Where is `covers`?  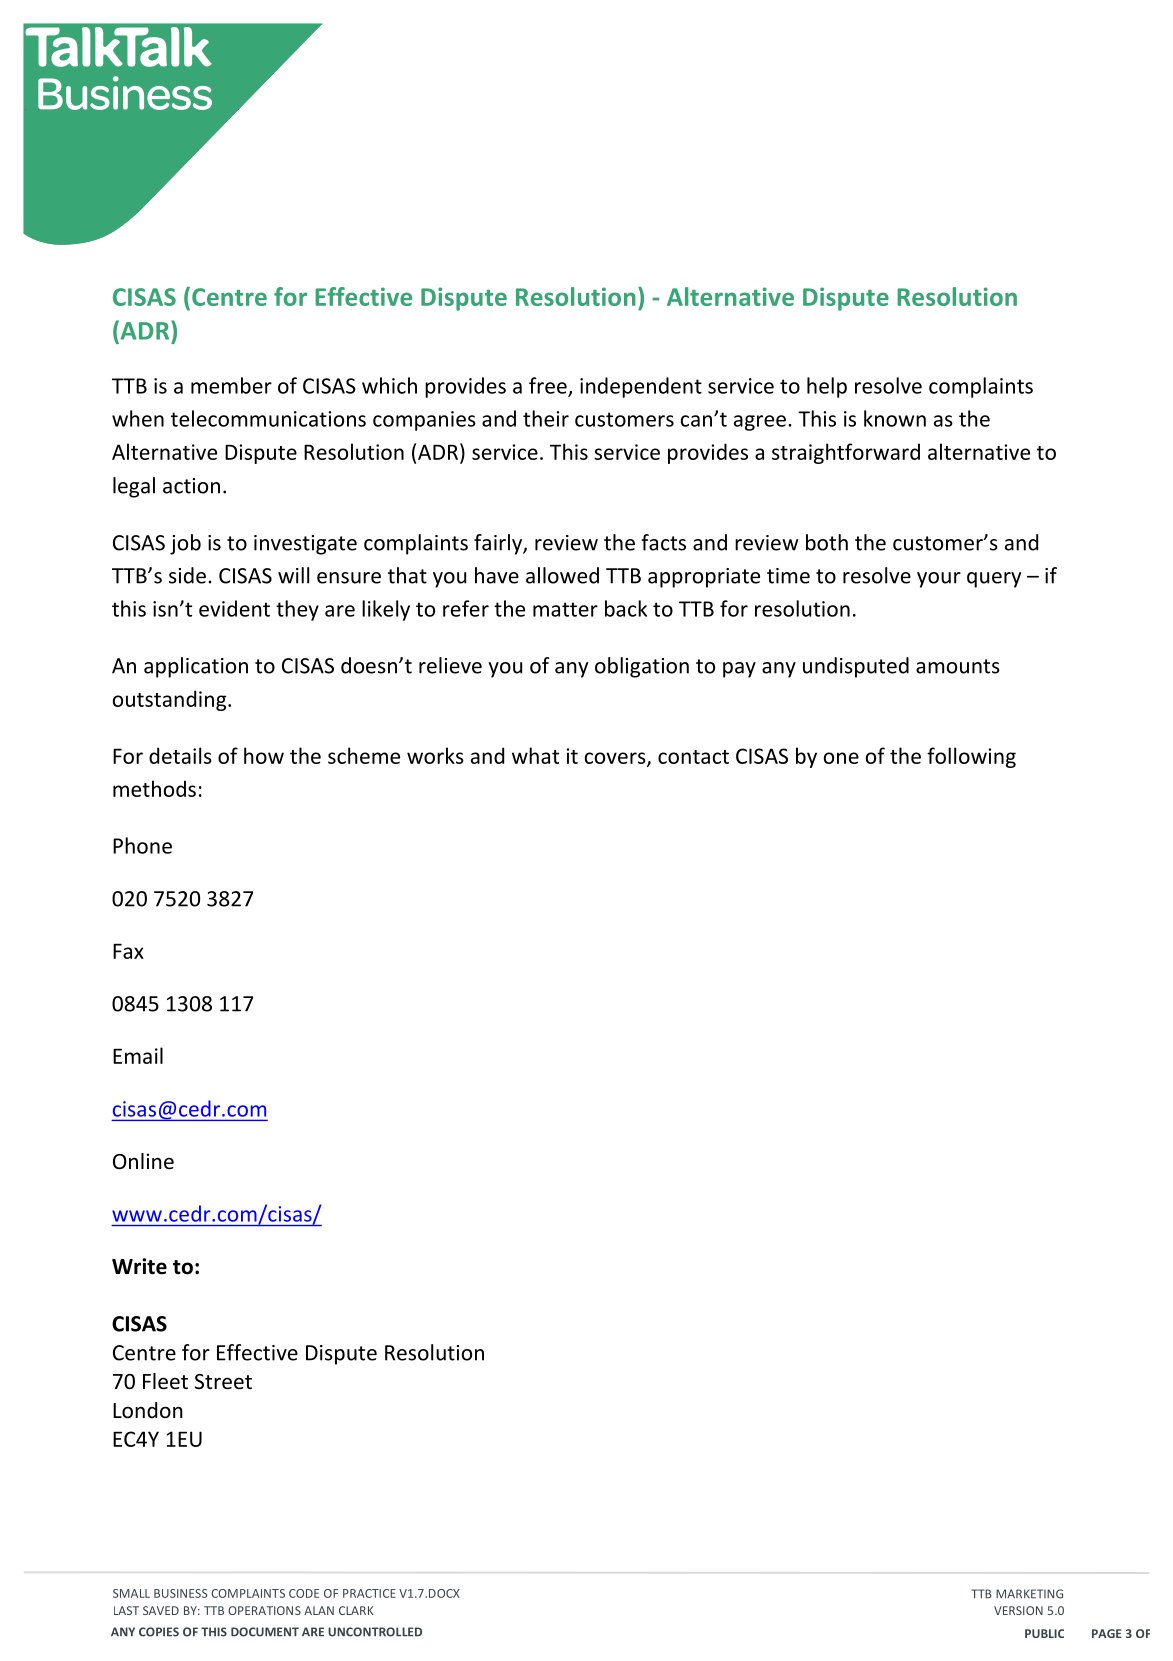
covers is located at coordinates (616, 759).
